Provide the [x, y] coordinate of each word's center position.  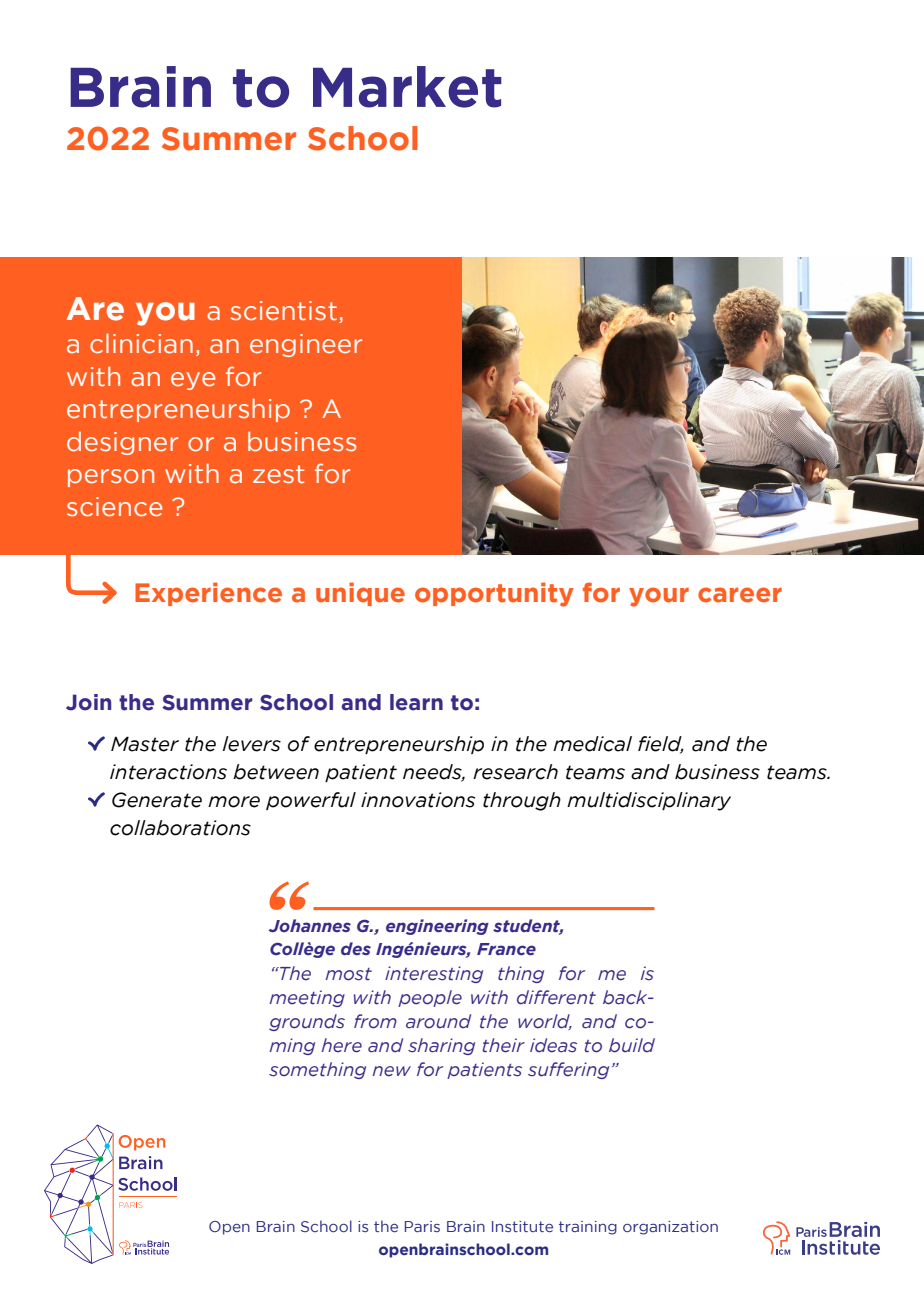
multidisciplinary [649, 801]
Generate [157, 800]
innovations [418, 800]
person [111, 478]
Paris [422, 1226]
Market [407, 87]
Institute [522, 1226]
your [659, 597]
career [740, 595]
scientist [284, 311]
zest [278, 474]
